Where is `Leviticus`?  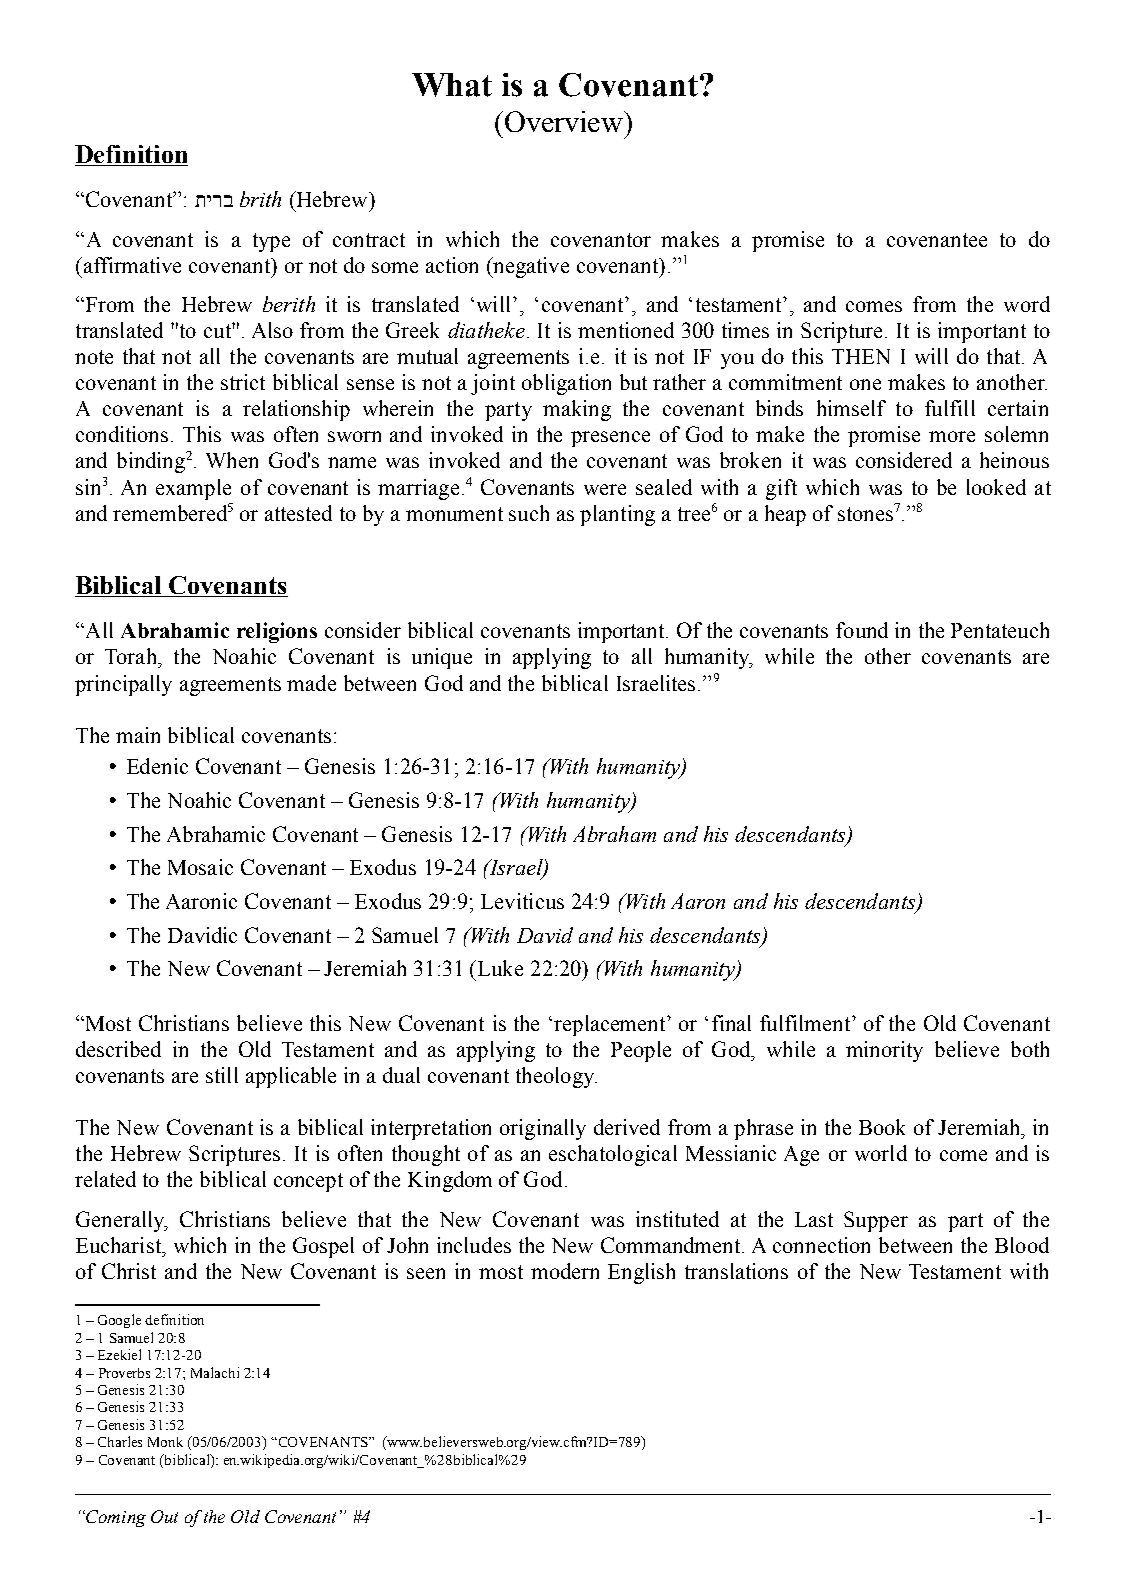
Leviticus is located at coordinates (522, 901).
